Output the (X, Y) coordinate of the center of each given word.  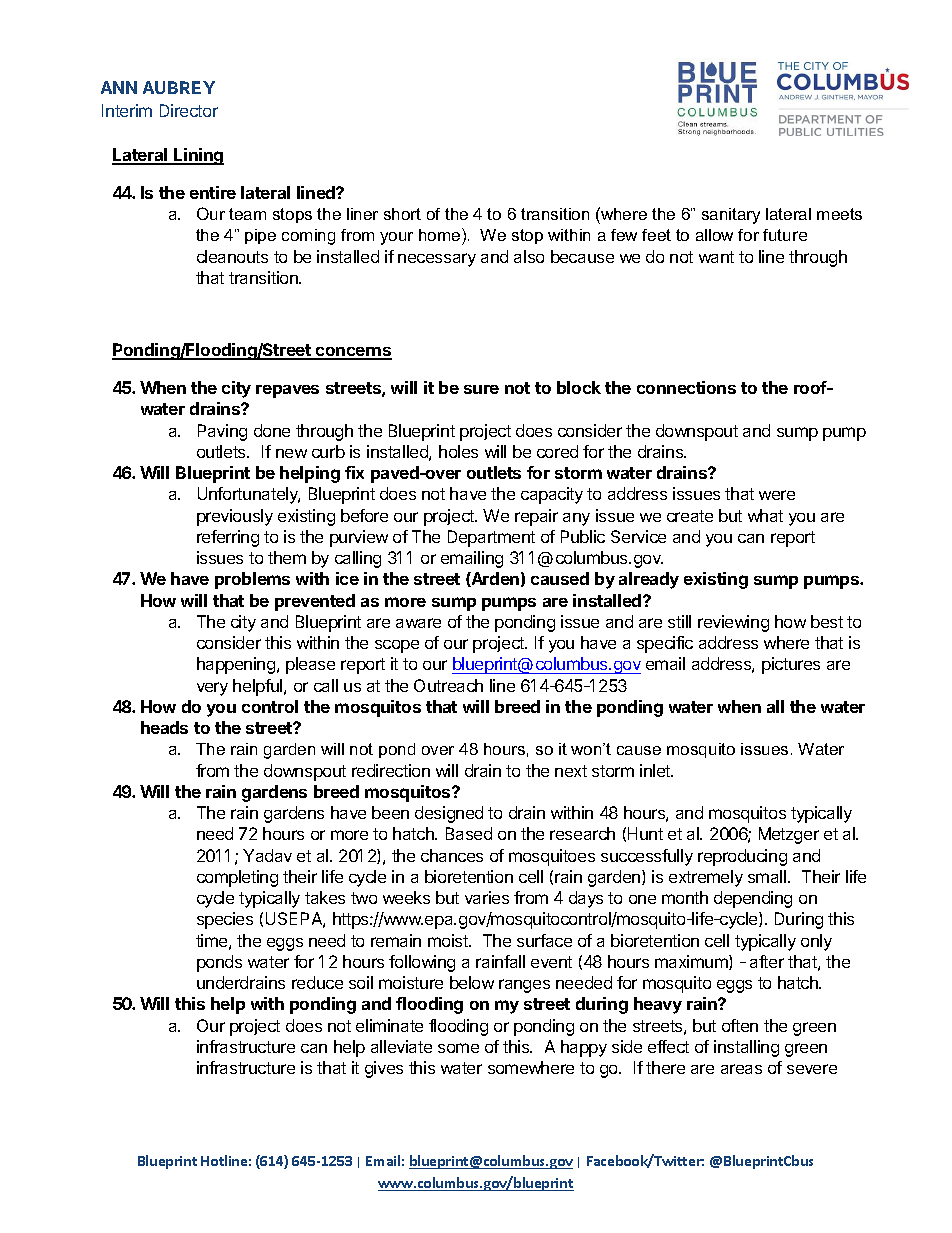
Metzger (789, 835)
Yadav (267, 855)
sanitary (731, 216)
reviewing (733, 623)
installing (746, 1048)
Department (491, 538)
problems (252, 580)
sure (481, 389)
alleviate (401, 1046)
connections (686, 387)
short (402, 214)
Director (189, 110)
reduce (317, 982)
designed (449, 814)
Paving (222, 432)
